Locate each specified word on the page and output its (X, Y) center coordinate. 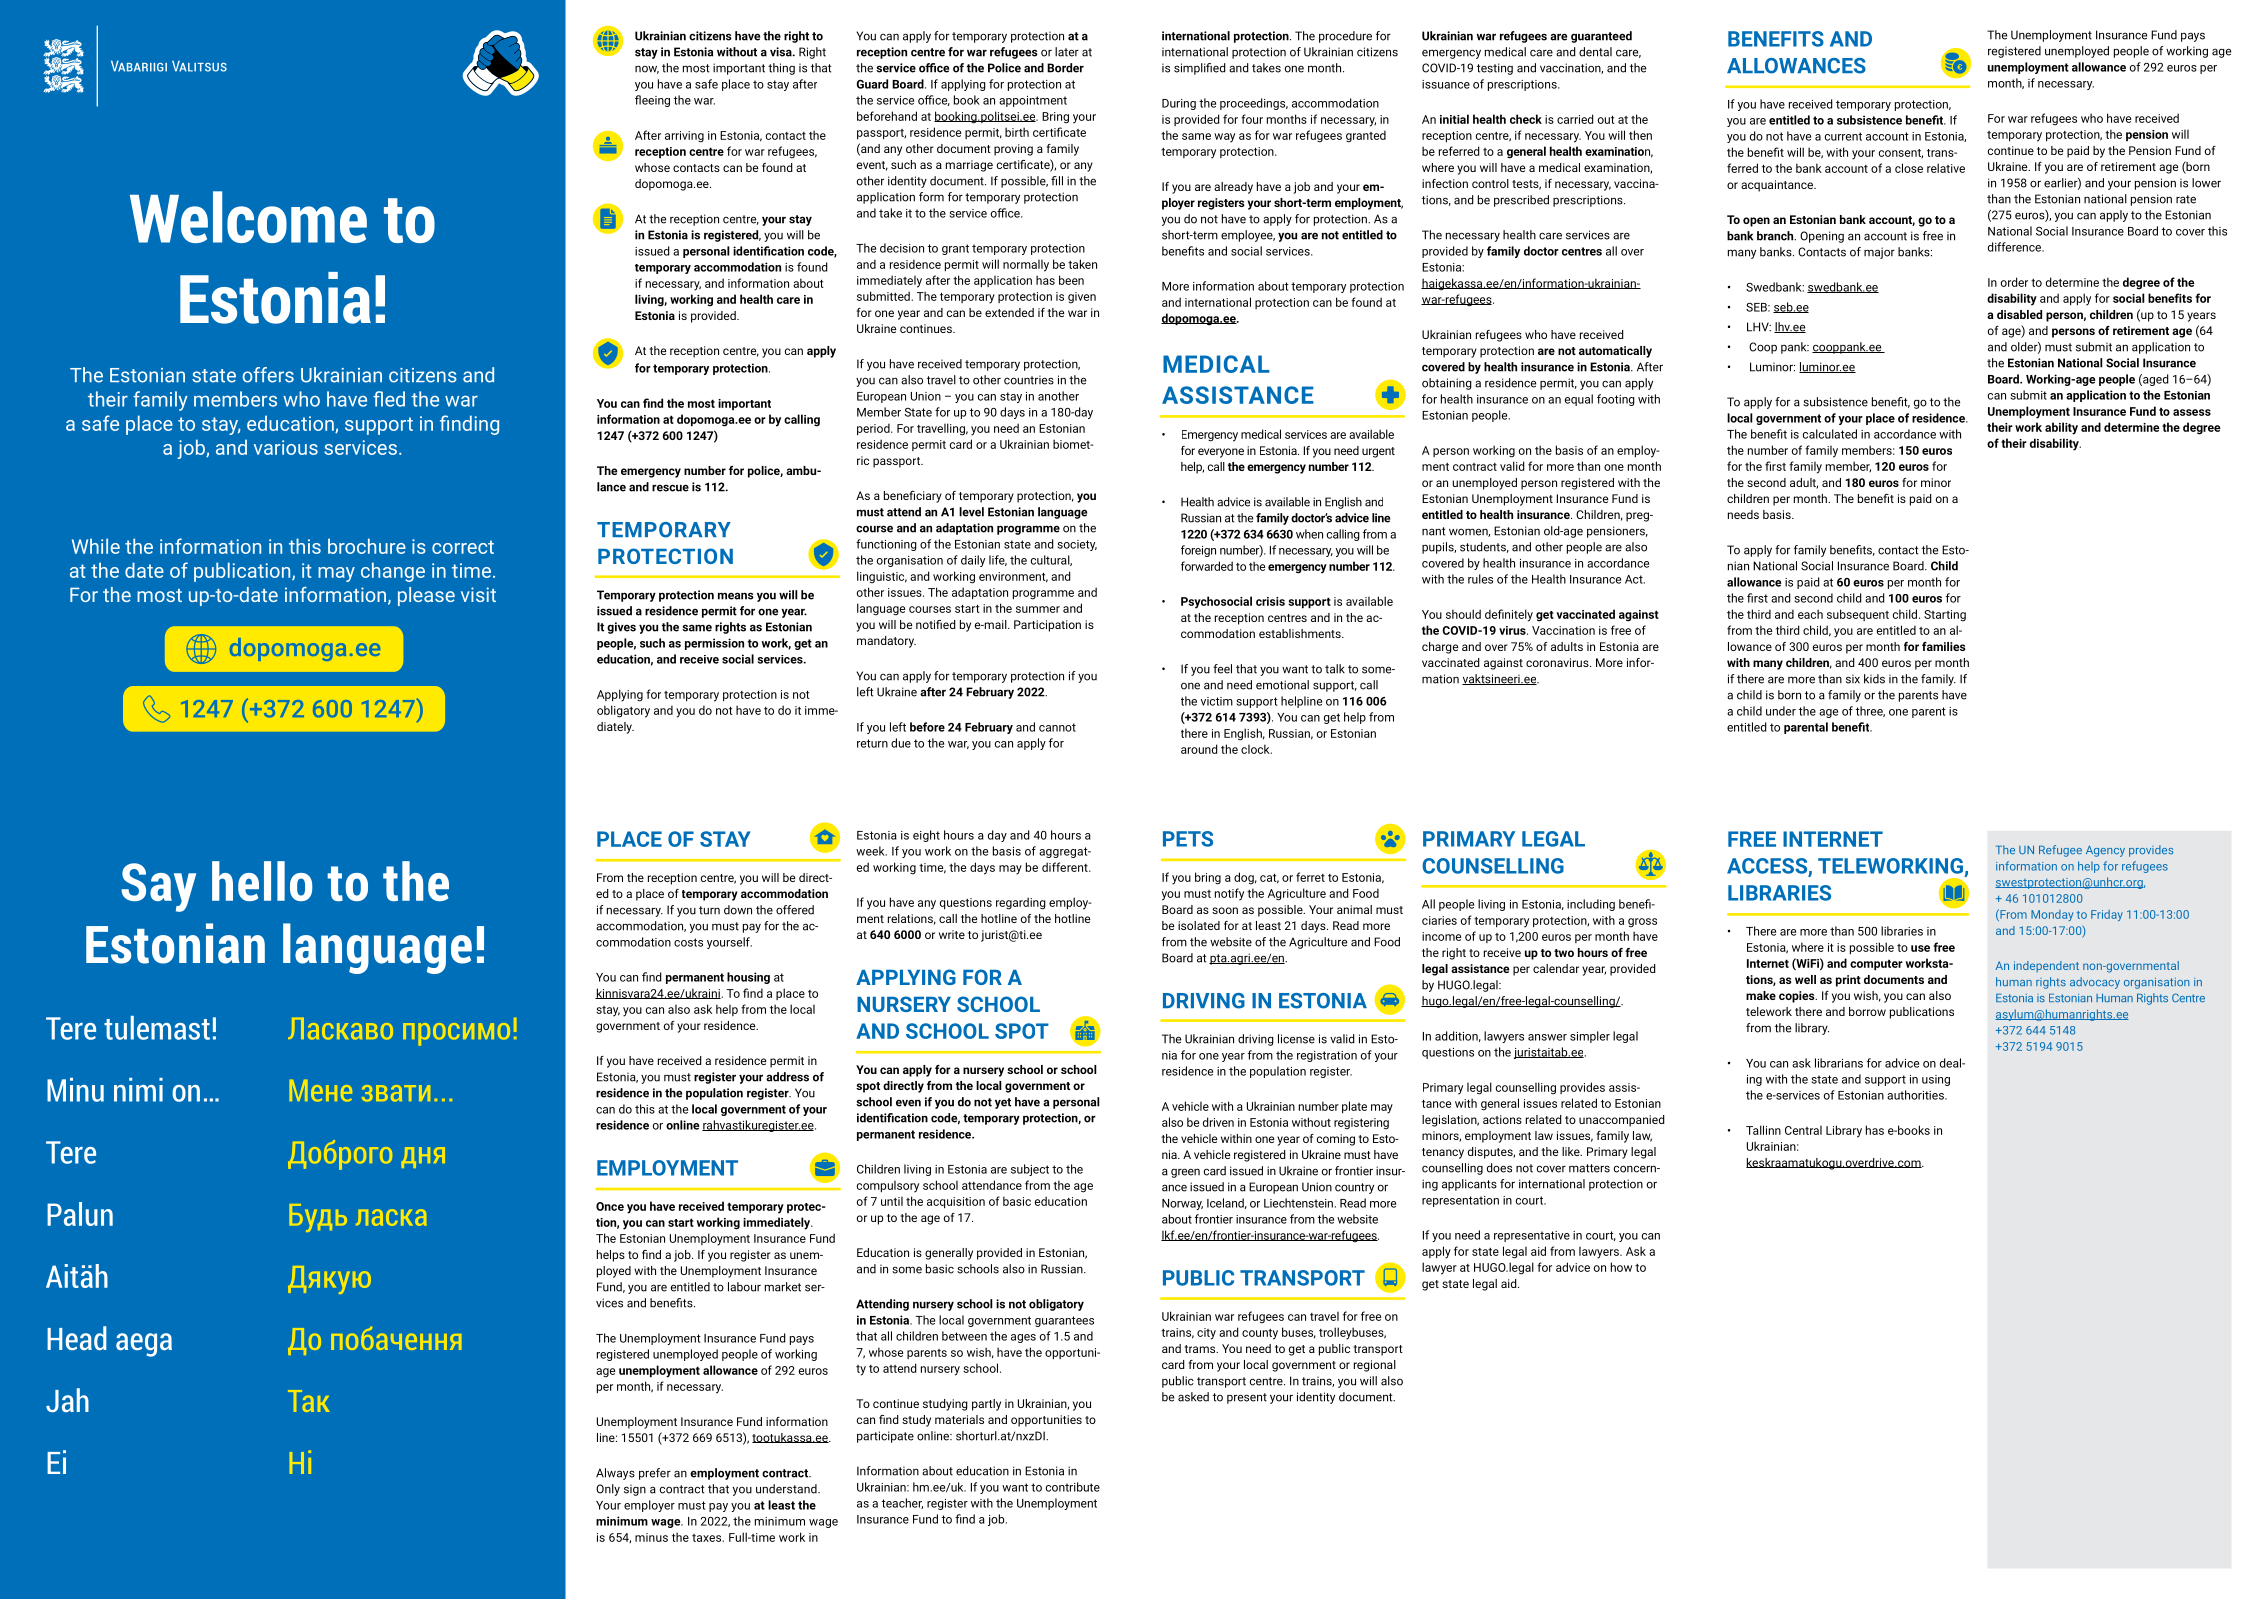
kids (1874, 679)
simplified (1200, 69)
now (647, 69)
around (1199, 749)
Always (615, 1474)
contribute (1073, 1487)
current (1843, 136)
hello (262, 881)
